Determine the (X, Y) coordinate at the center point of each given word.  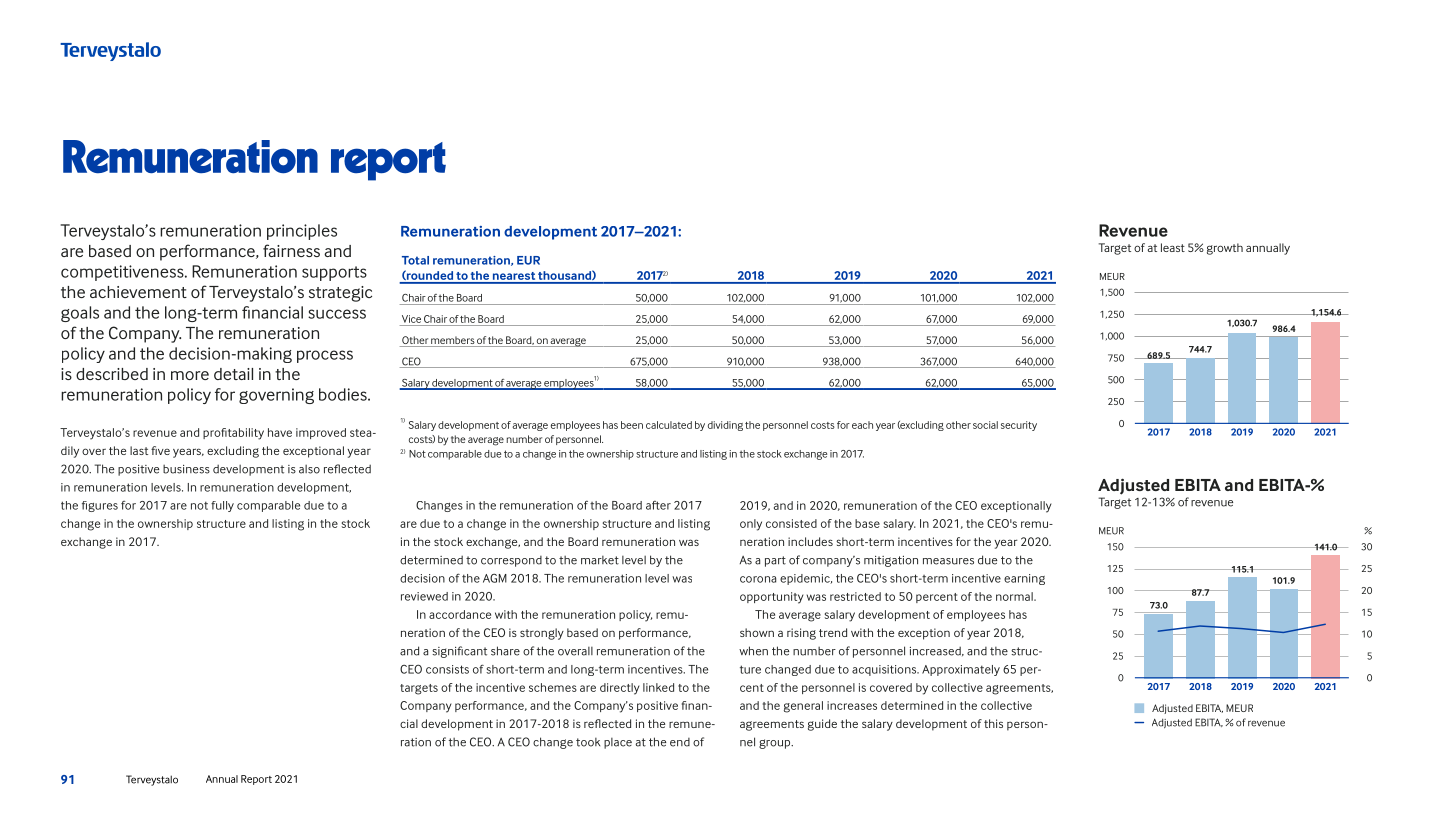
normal (1015, 596)
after (658, 505)
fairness (291, 250)
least (1173, 247)
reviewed (424, 596)
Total (415, 260)
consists (447, 669)
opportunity (772, 598)
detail (233, 374)
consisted (791, 523)
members (452, 341)
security (1019, 426)
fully (222, 506)
